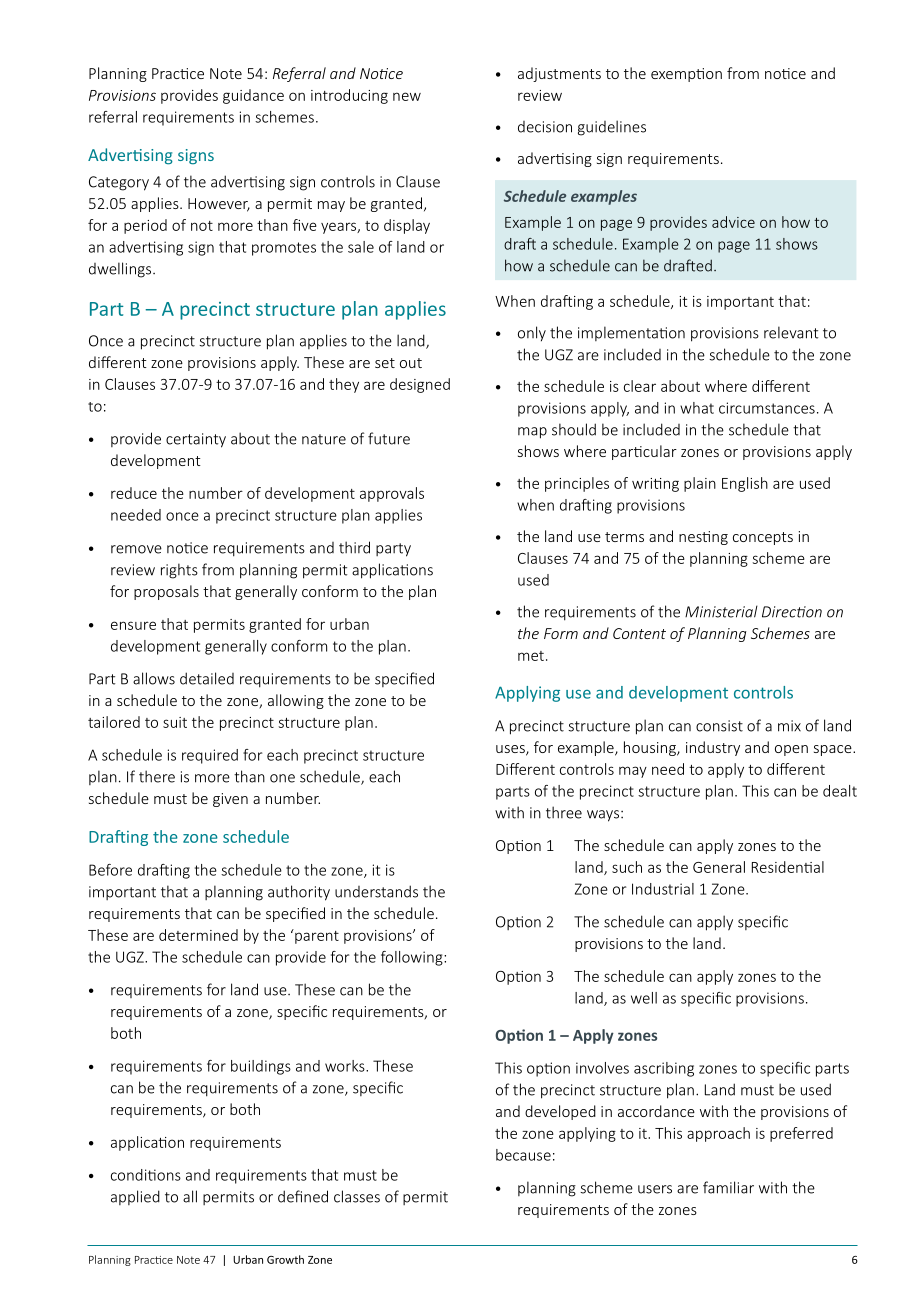 The height and width of the screenshot is (1308, 924). I want to click on because, so click(523, 1155).
